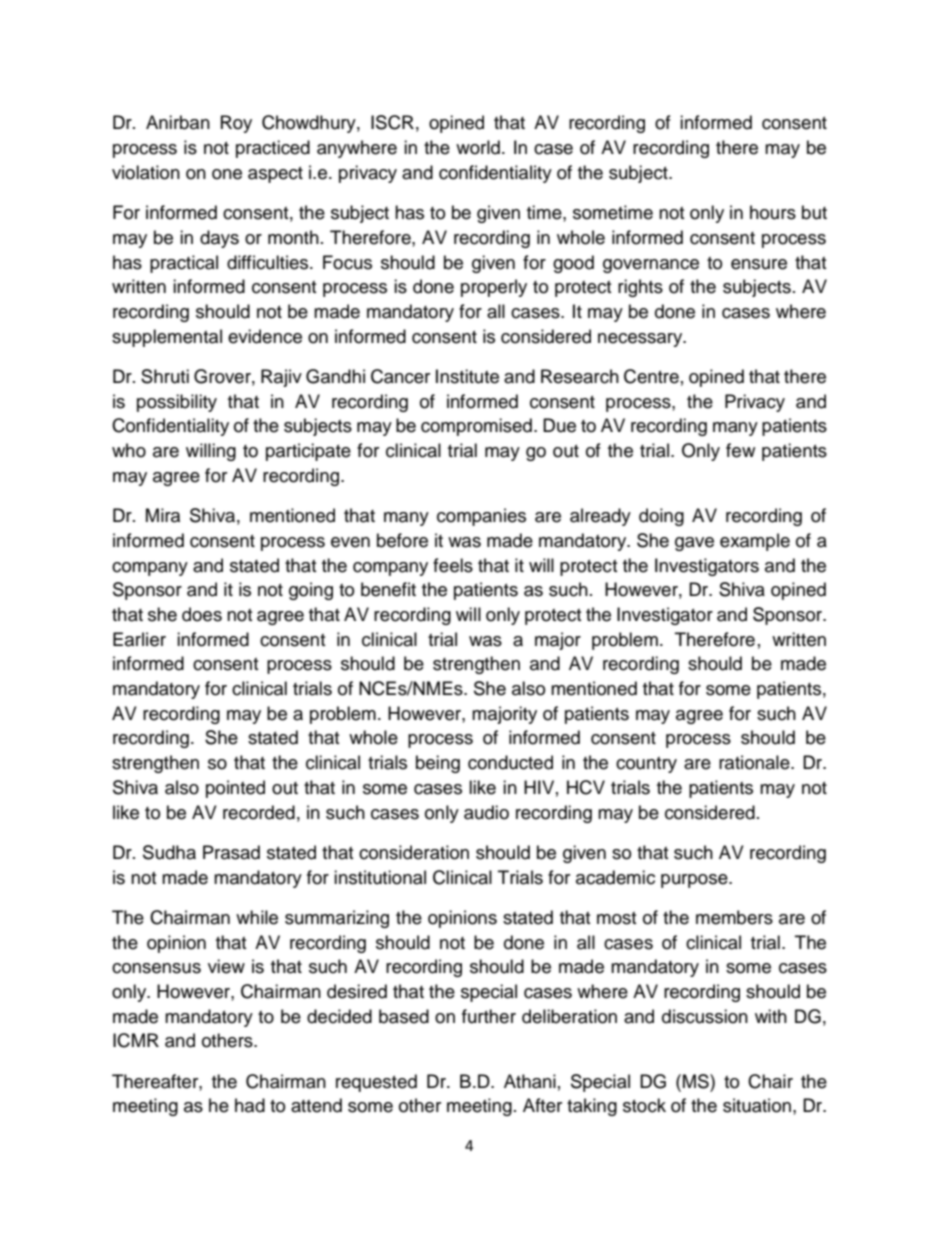  What do you see at coordinates (236, 124) in the image?
I see `Roy` at bounding box center [236, 124].
